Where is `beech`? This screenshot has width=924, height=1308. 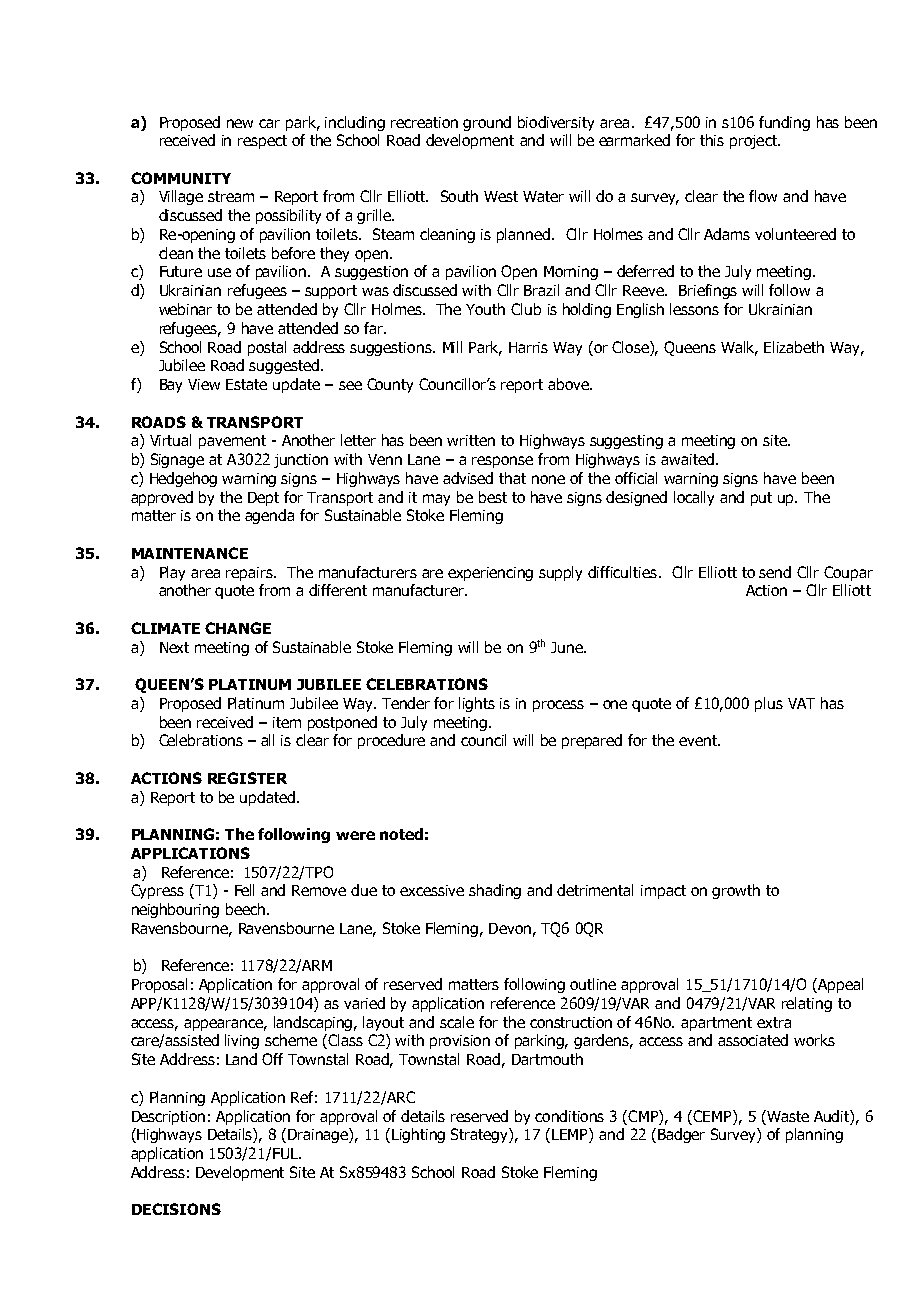 beech is located at coordinates (245, 909).
